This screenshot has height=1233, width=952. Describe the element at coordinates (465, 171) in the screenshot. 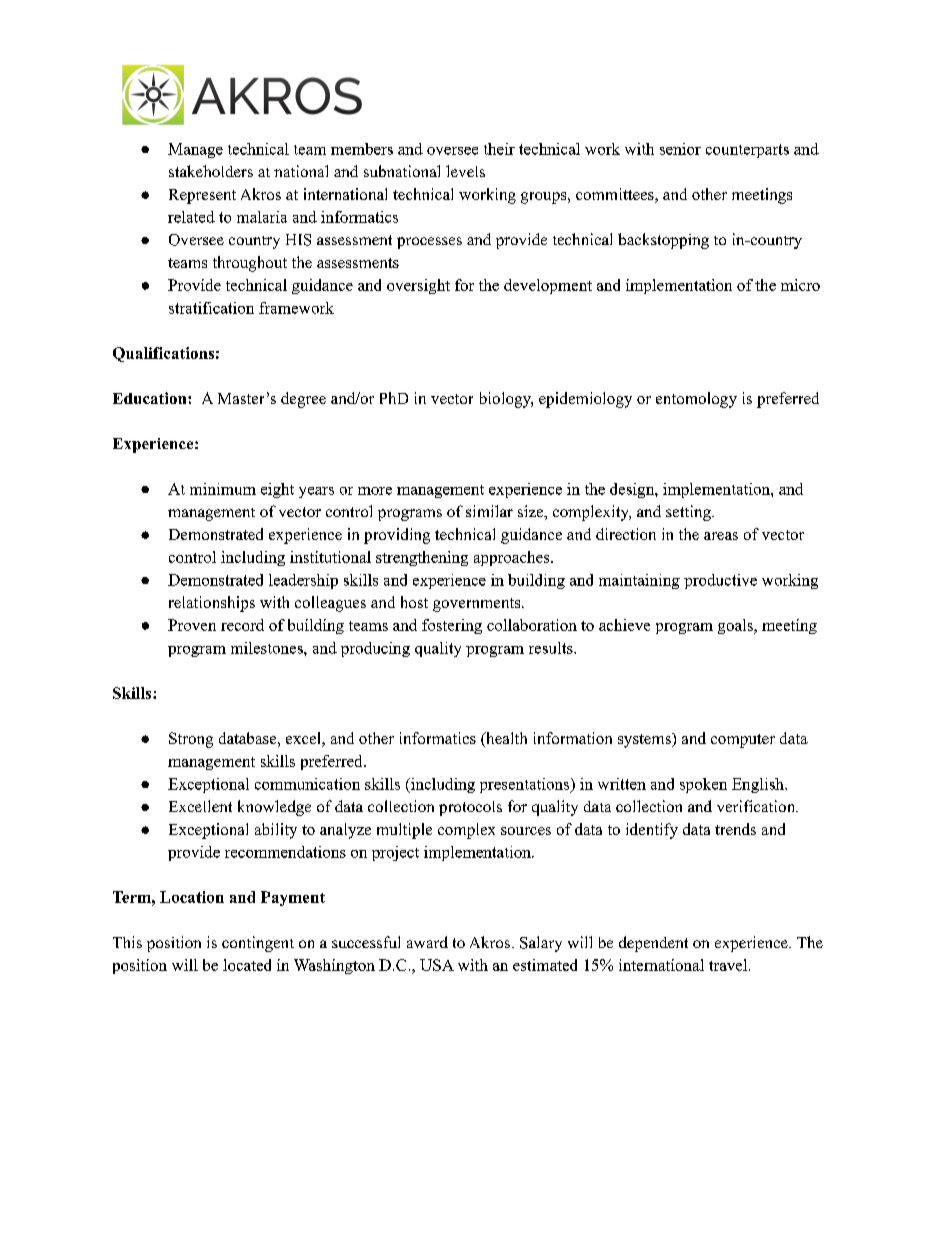

I see `levels` at that location.
